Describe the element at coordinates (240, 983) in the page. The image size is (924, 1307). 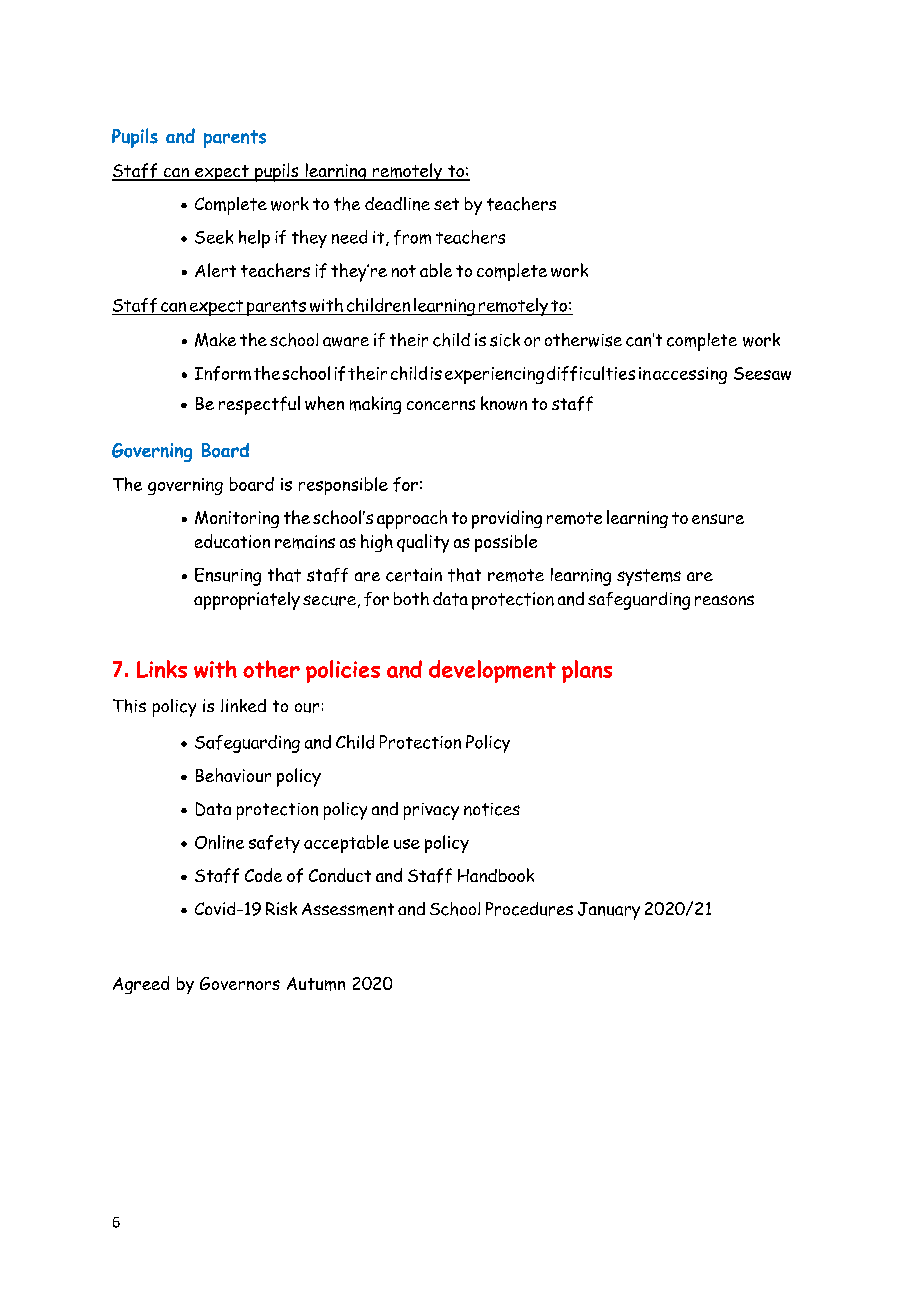
I see `Governors` at that location.
